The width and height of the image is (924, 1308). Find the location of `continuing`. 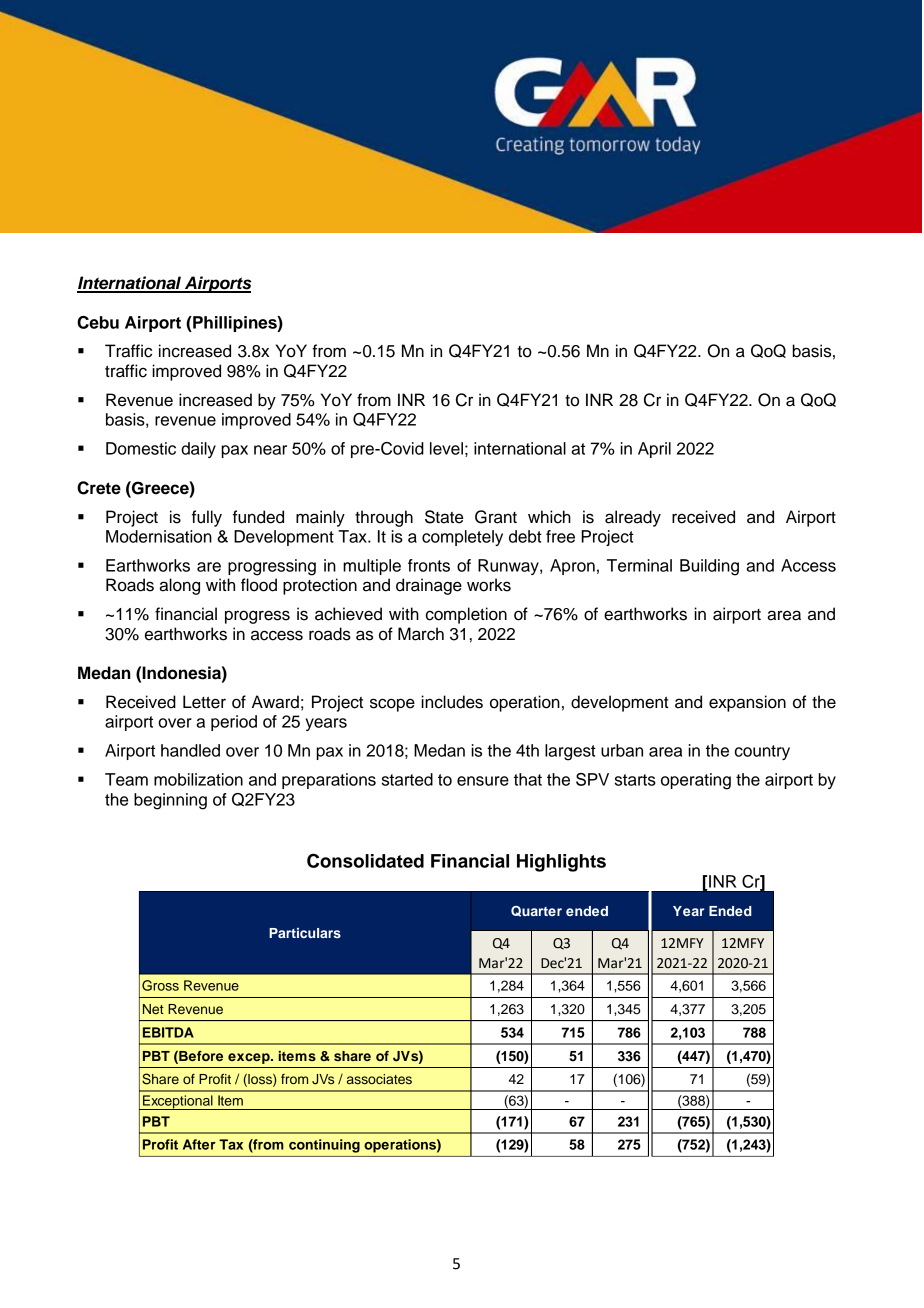

continuing is located at coordinates (324, 1146).
